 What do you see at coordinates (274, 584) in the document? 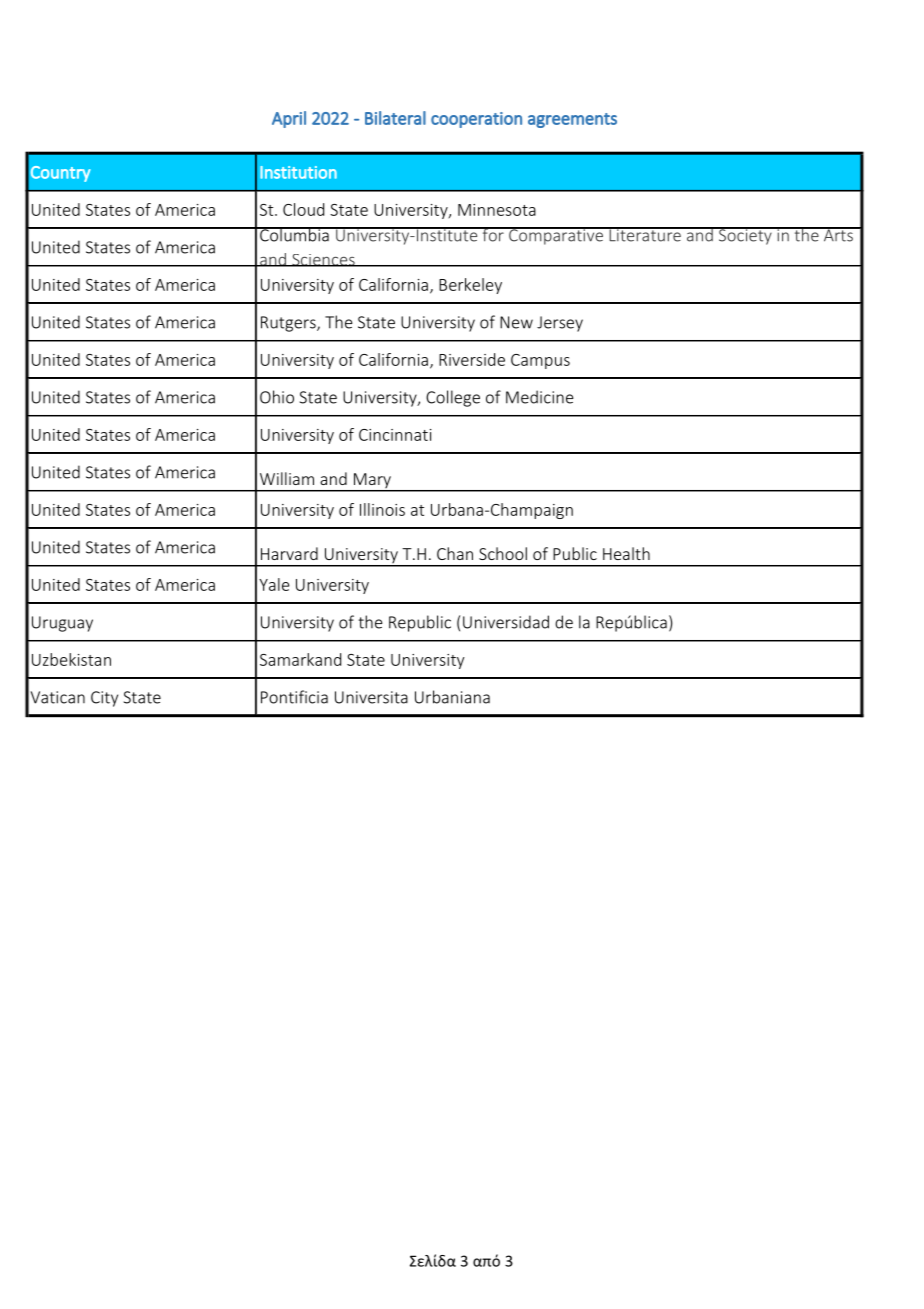
I see `Yale` at bounding box center [274, 584].
